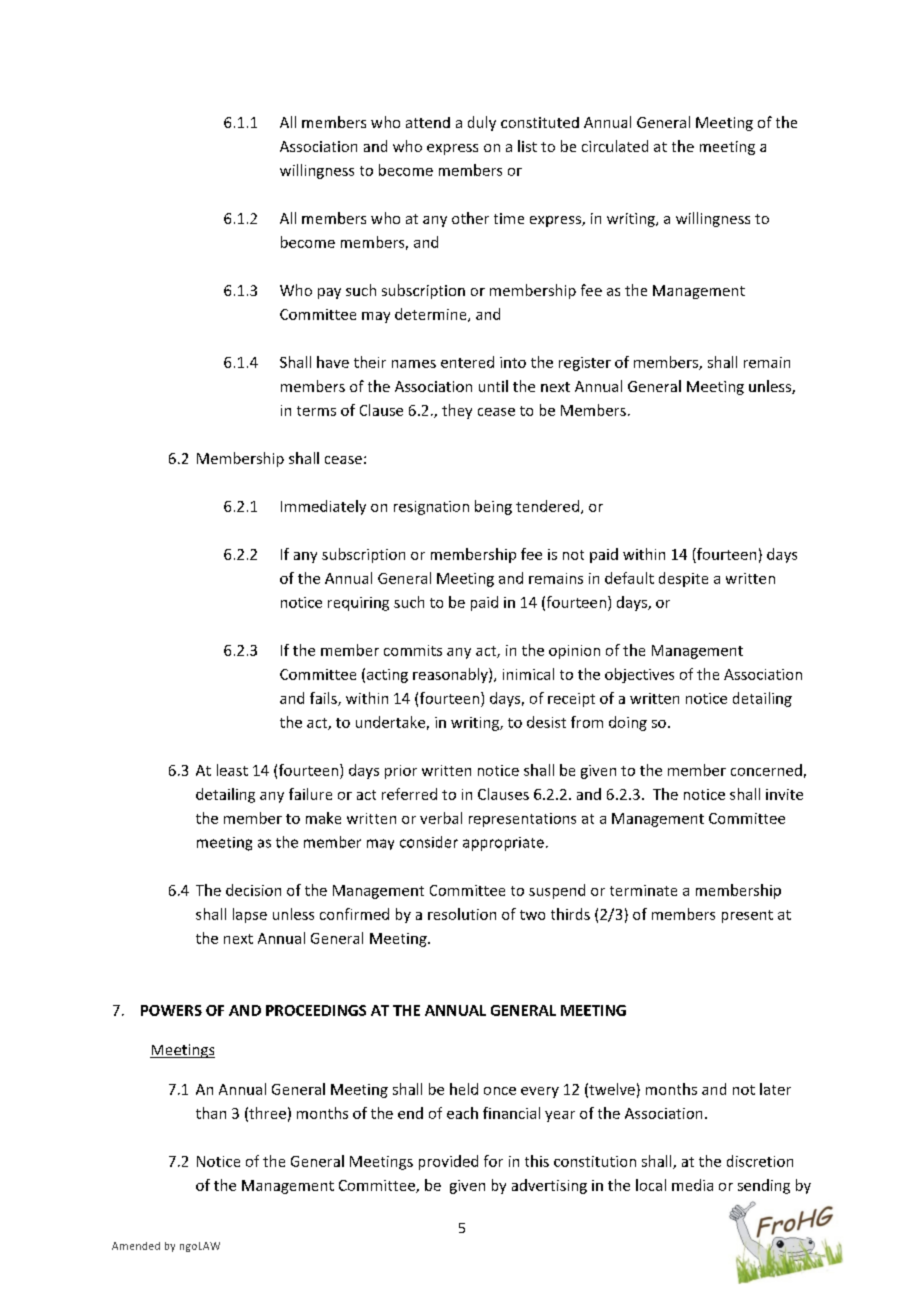 The width and height of the document is (924, 1308). Describe the element at coordinates (250, 915) in the document. I see `lapse` at that location.
